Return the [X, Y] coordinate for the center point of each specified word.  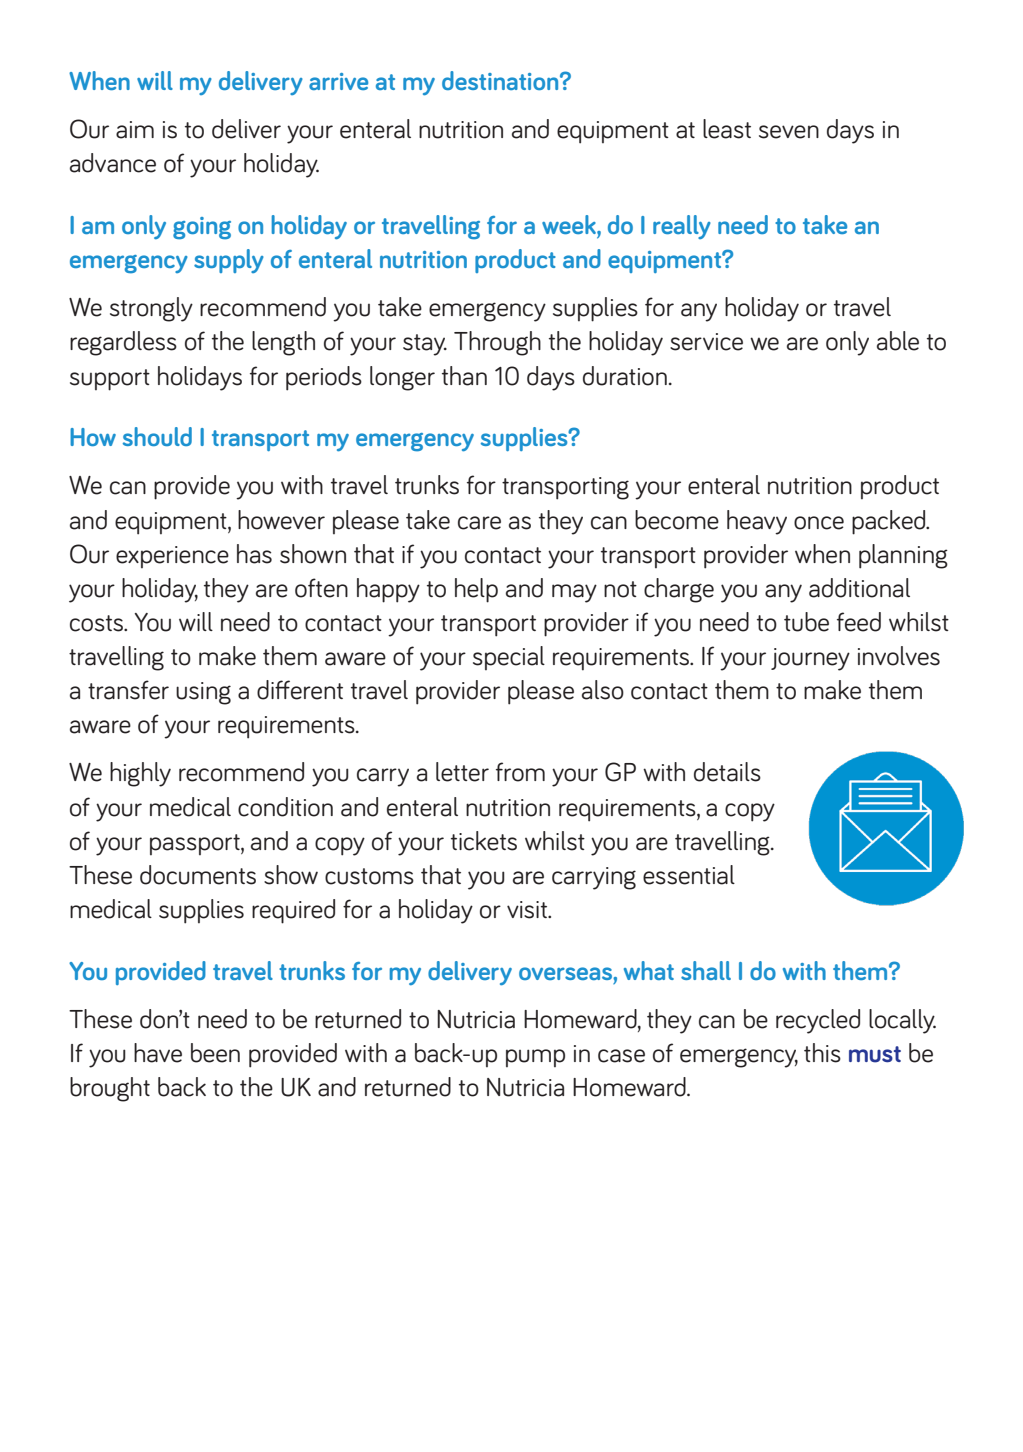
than [464, 376]
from [520, 772]
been [215, 1053]
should [157, 436]
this [822, 1053]
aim [135, 130]
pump [535, 1058]
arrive [338, 81]
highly [140, 774]
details [727, 772]
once [819, 523]
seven [789, 132]
